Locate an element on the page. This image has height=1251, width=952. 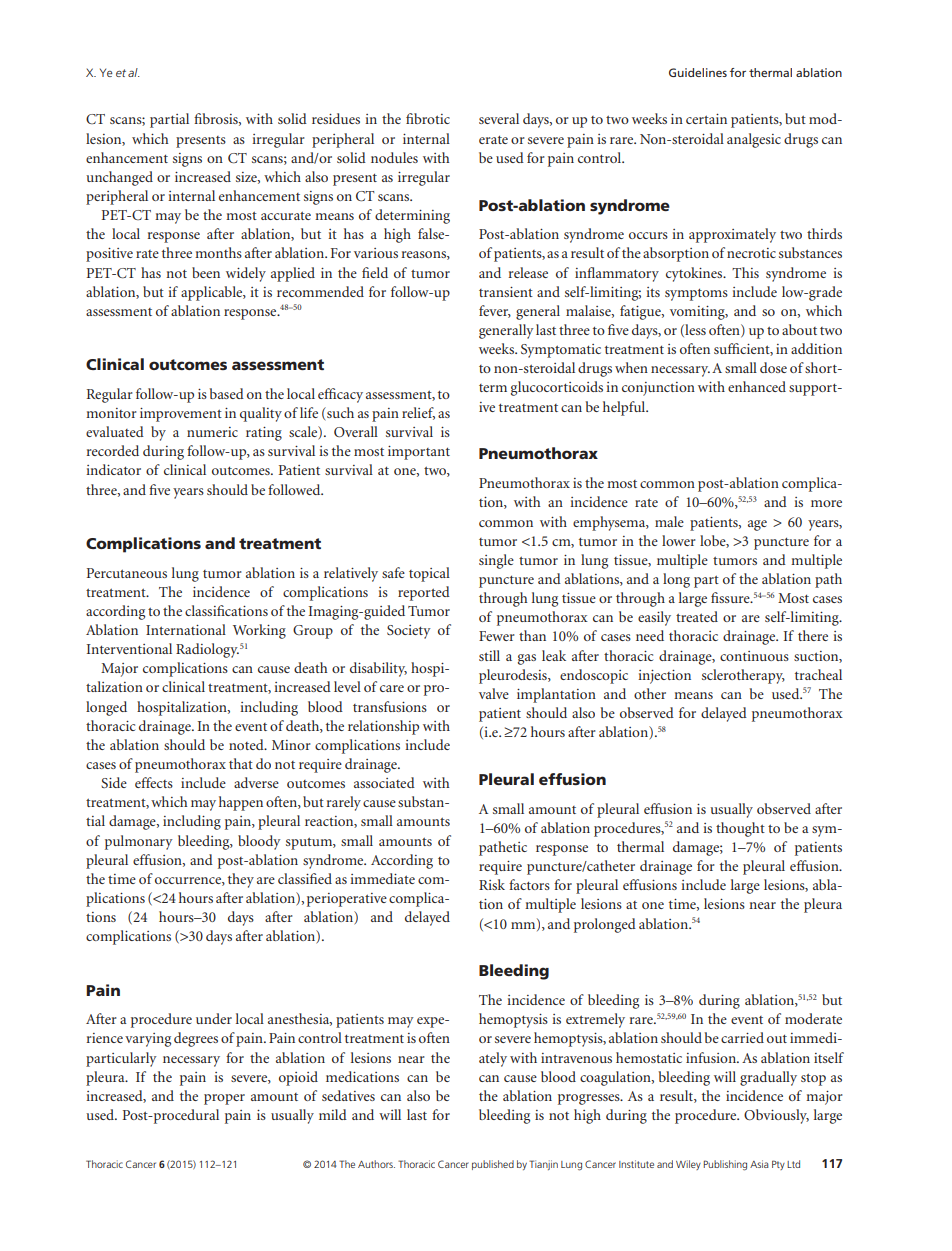
Risk is located at coordinates (492, 884).
